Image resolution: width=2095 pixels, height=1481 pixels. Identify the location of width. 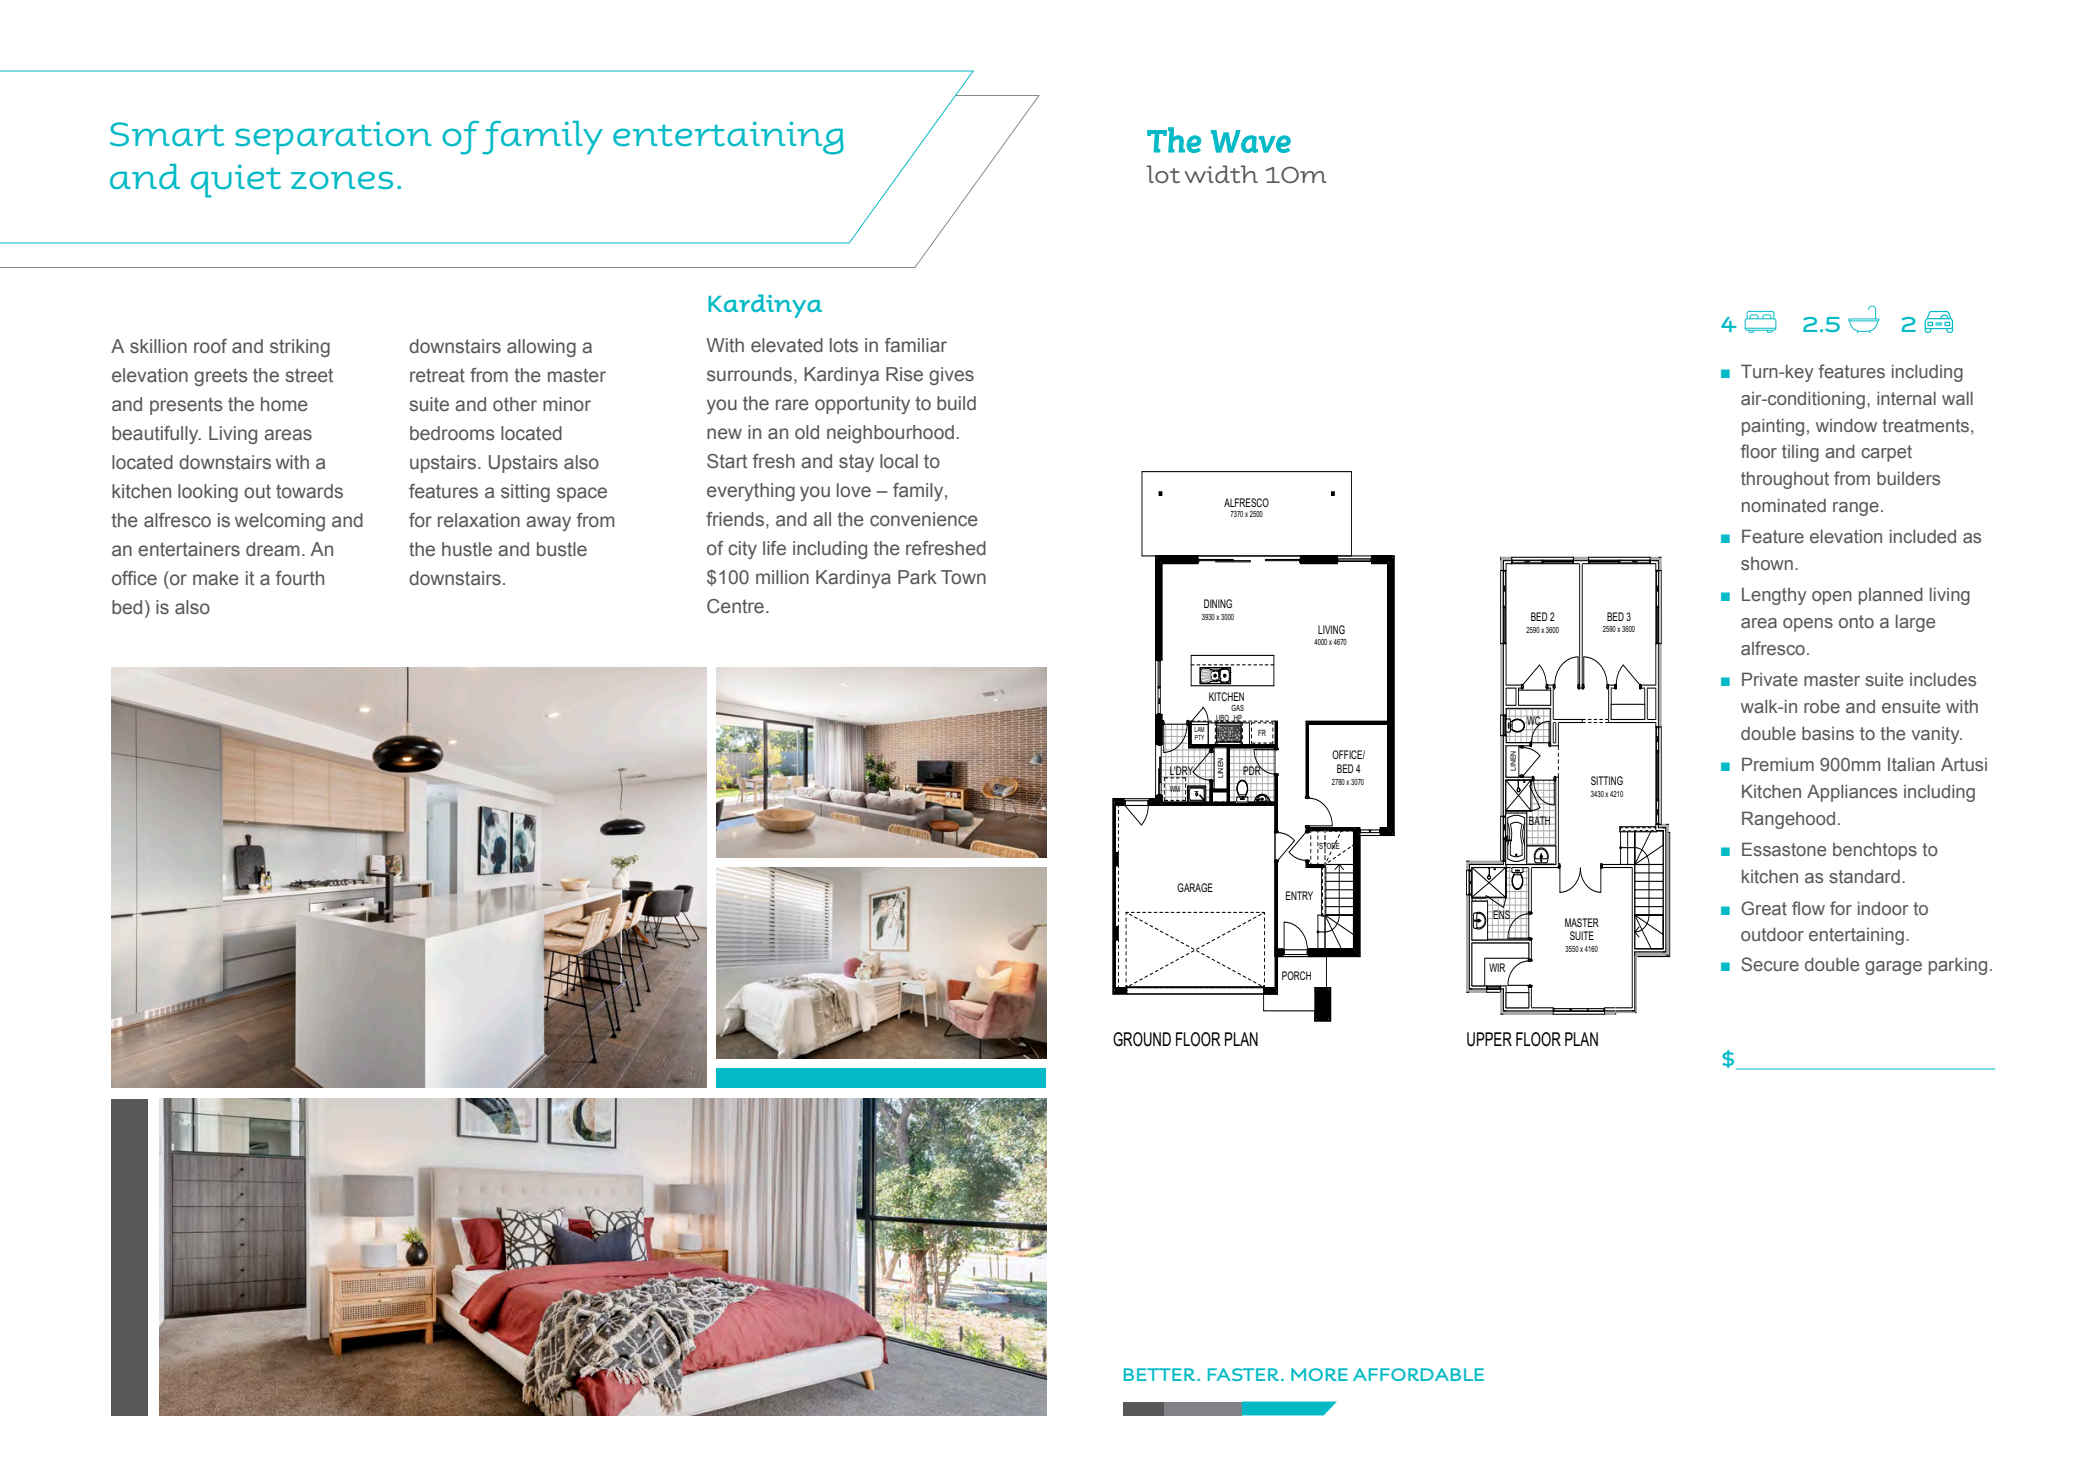
(1221, 174).
